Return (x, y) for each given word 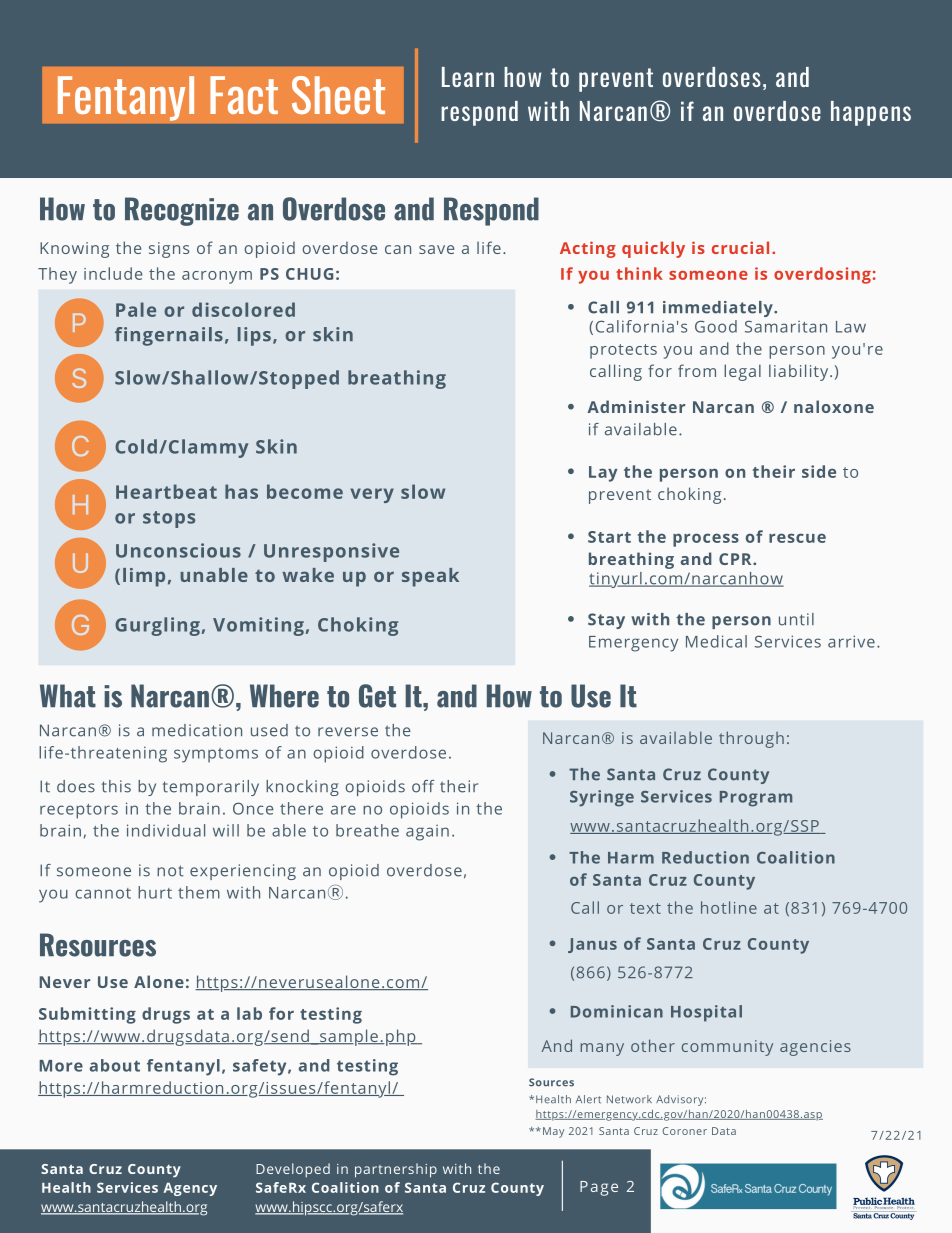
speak (430, 577)
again (427, 833)
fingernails (169, 336)
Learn (468, 77)
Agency (190, 1189)
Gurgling (157, 626)
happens (871, 113)
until (796, 619)
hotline (729, 907)
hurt (155, 892)
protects (623, 351)
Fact (244, 95)
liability (800, 372)
